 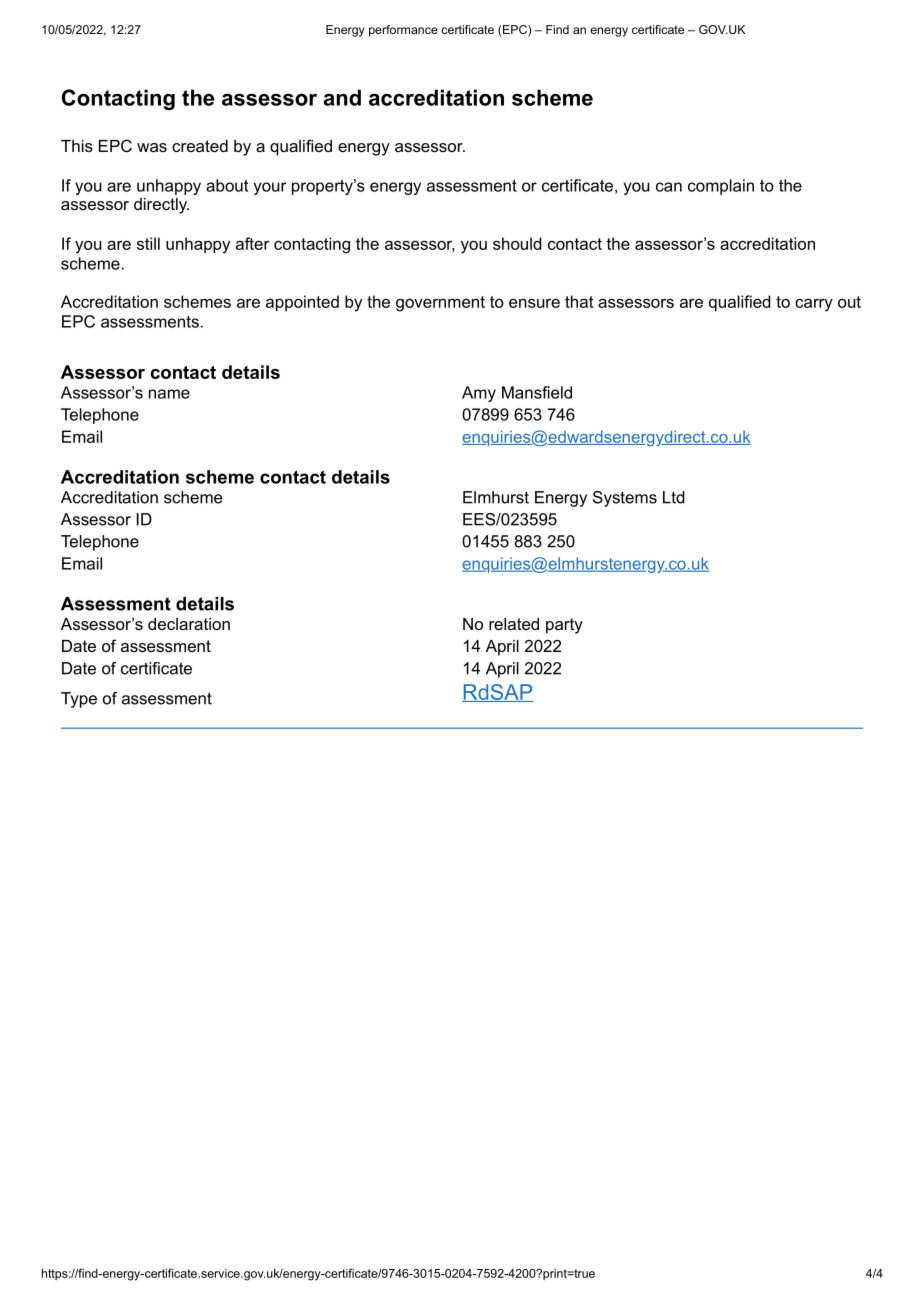 I want to click on name, so click(x=169, y=394).
